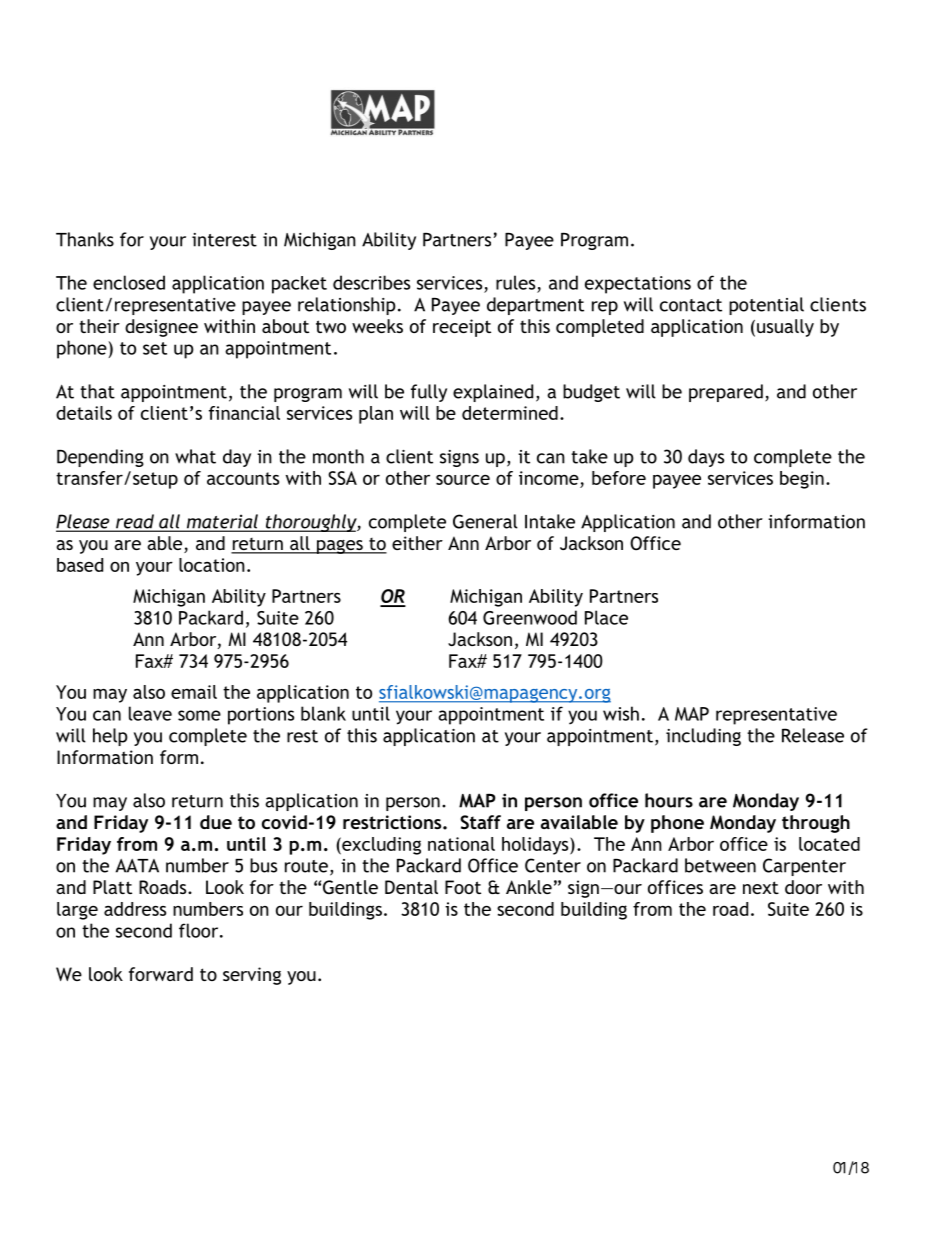 The image size is (952, 1233). Describe the element at coordinates (161, 974) in the screenshot. I see `forward` at that location.
